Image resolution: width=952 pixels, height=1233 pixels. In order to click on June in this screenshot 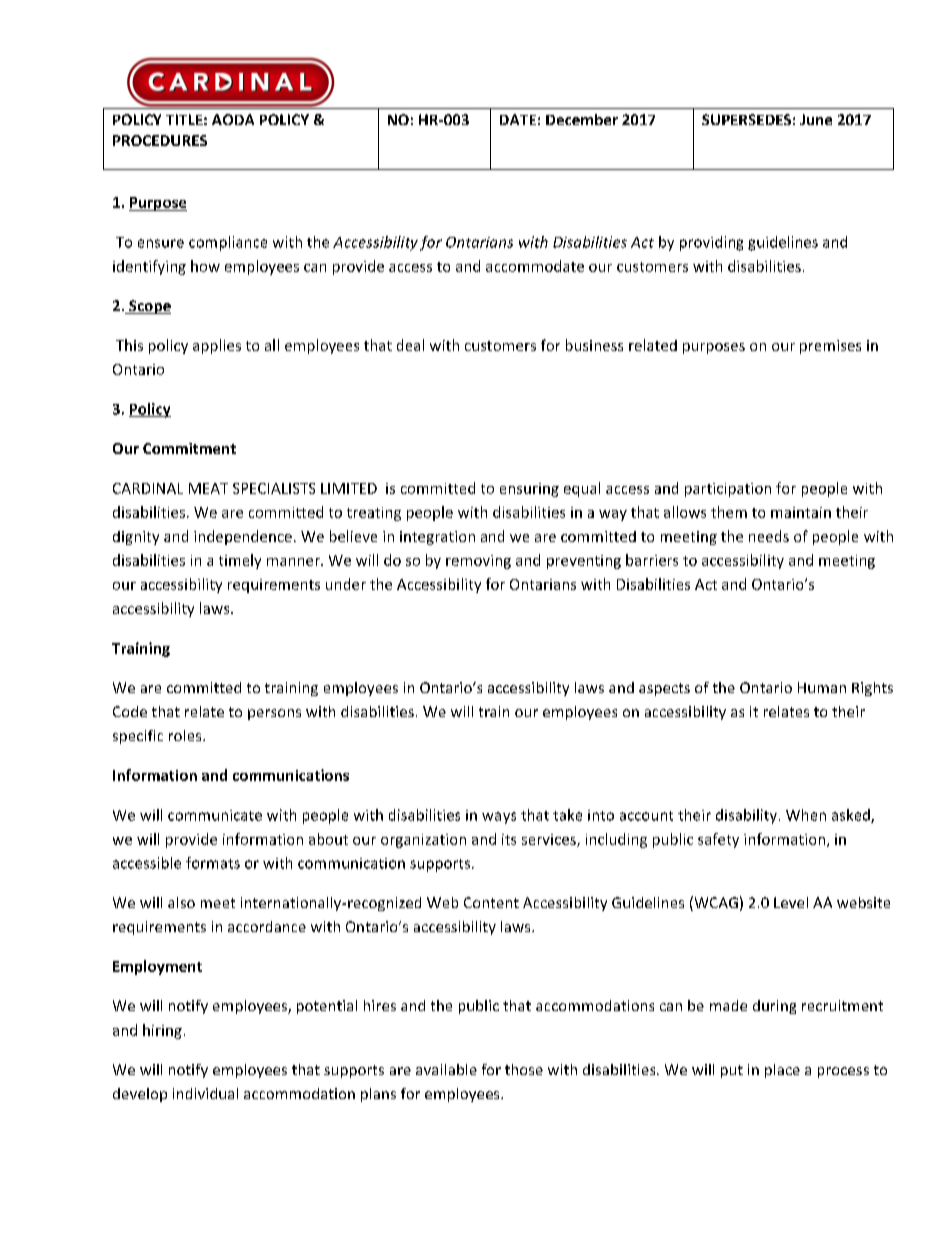, I will do `click(816, 119)`.
